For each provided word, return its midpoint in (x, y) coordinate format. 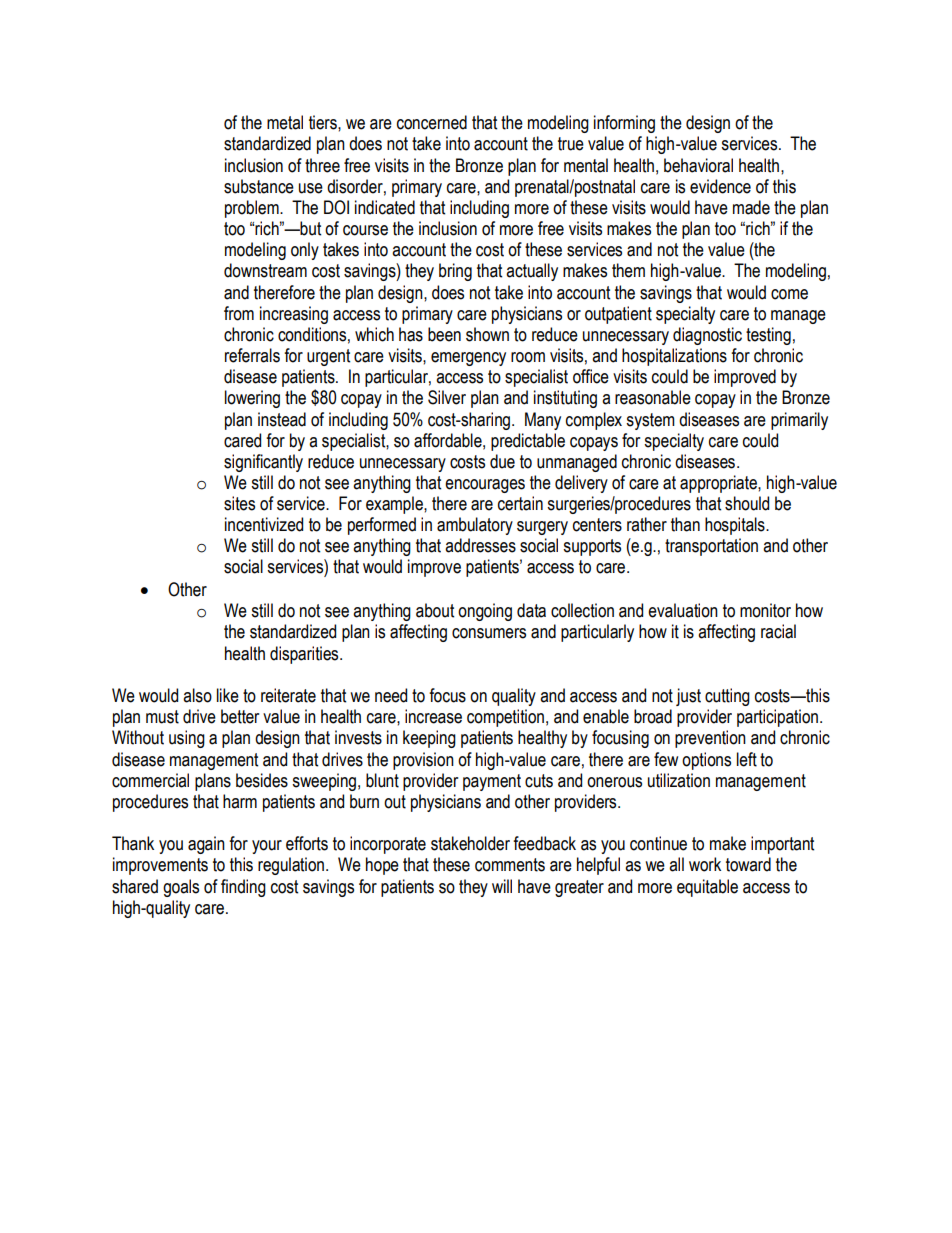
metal (285, 122)
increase (433, 716)
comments (510, 865)
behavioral (698, 165)
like (228, 695)
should (747, 503)
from (239, 313)
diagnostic (707, 336)
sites (239, 503)
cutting (727, 697)
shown (487, 334)
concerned (432, 122)
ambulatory (475, 526)
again (206, 845)
